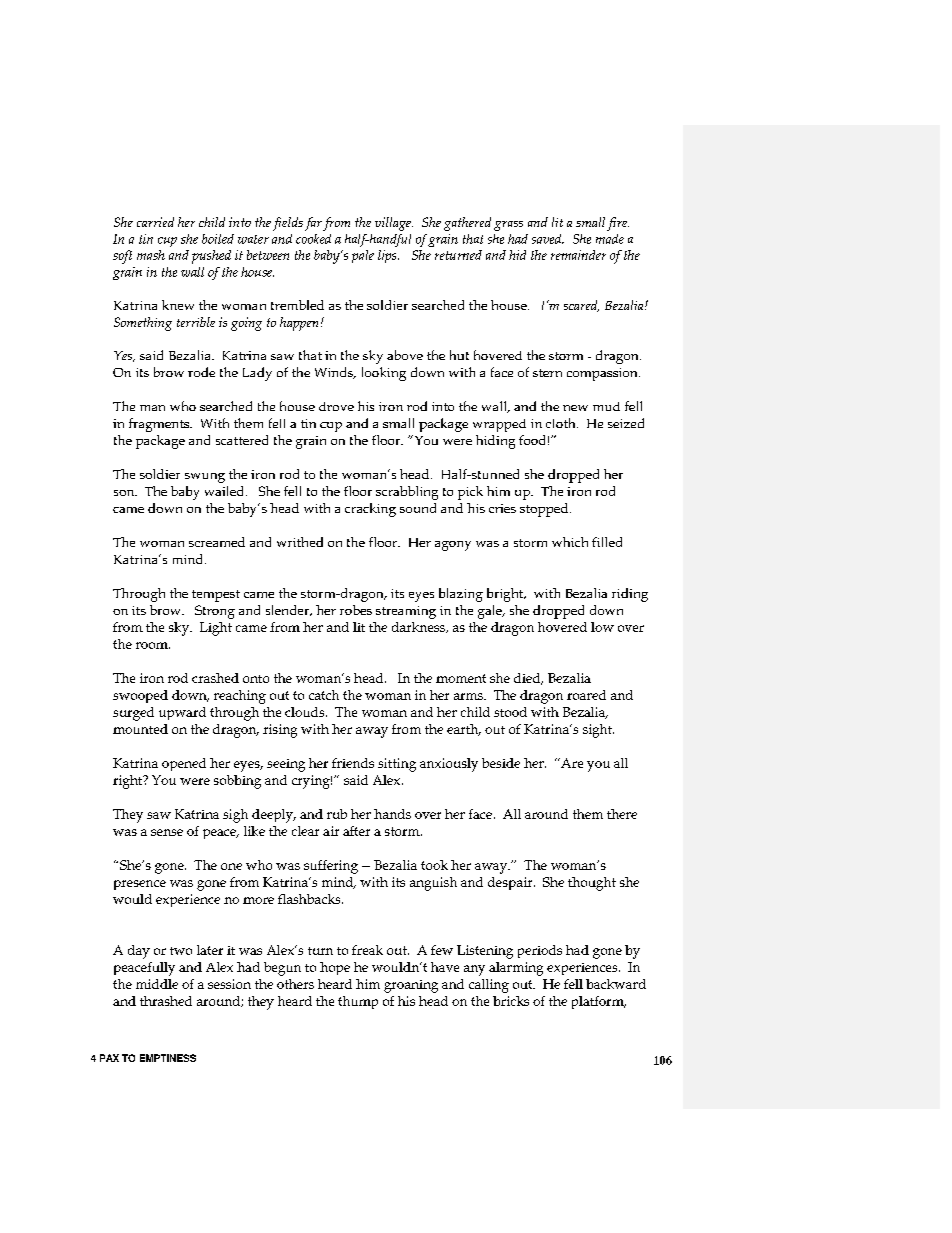 The image size is (952, 1233). Describe the element at coordinates (151, 255) in the page. I see `mash` at that location.
